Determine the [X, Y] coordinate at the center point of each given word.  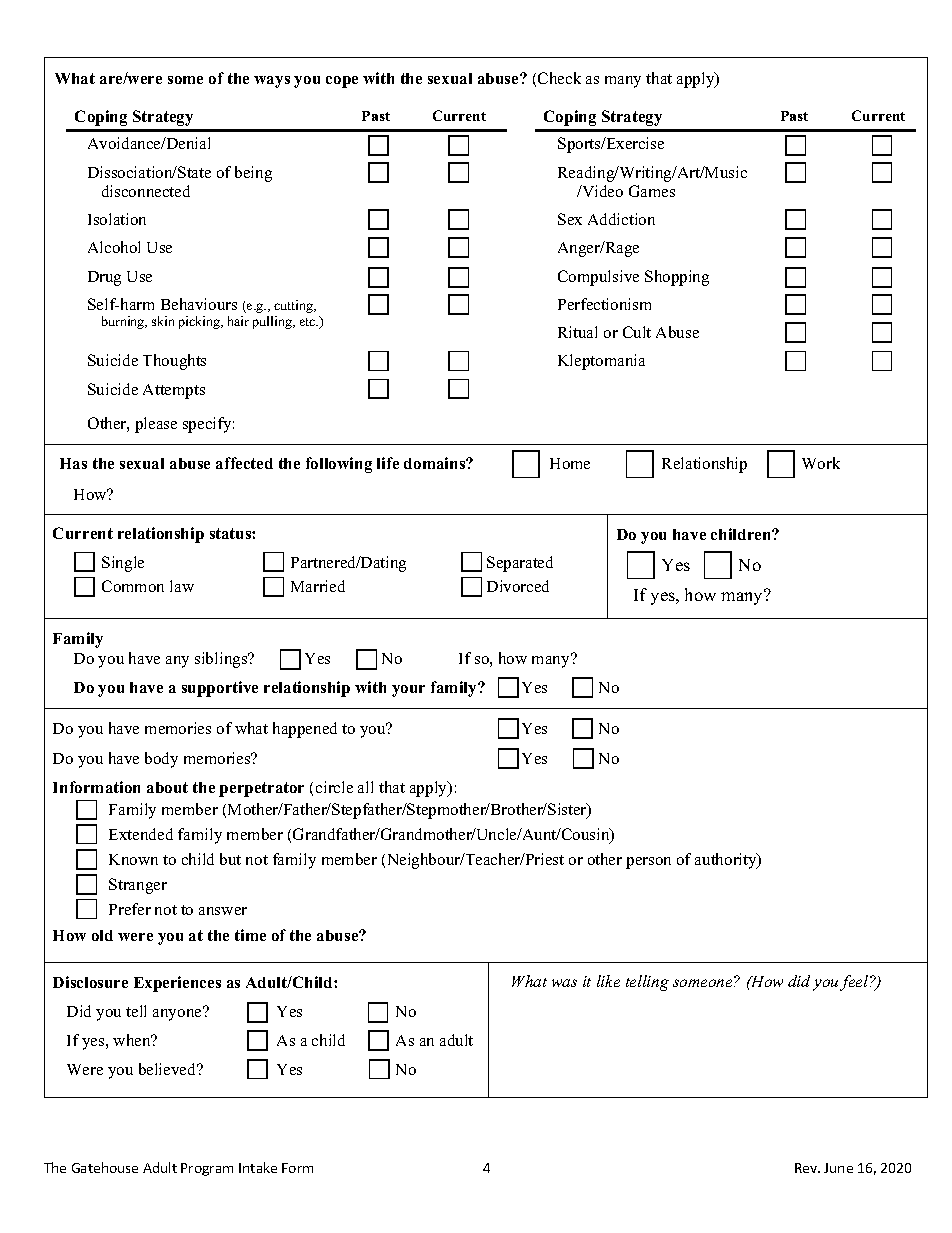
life [388, 463]
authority [727, 861]
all [365, 787]
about [167, 787]
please [156, 425]
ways [272, 82]
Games [652, 191]
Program [207, 1169]
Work [821, 463]
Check [559, 78]
